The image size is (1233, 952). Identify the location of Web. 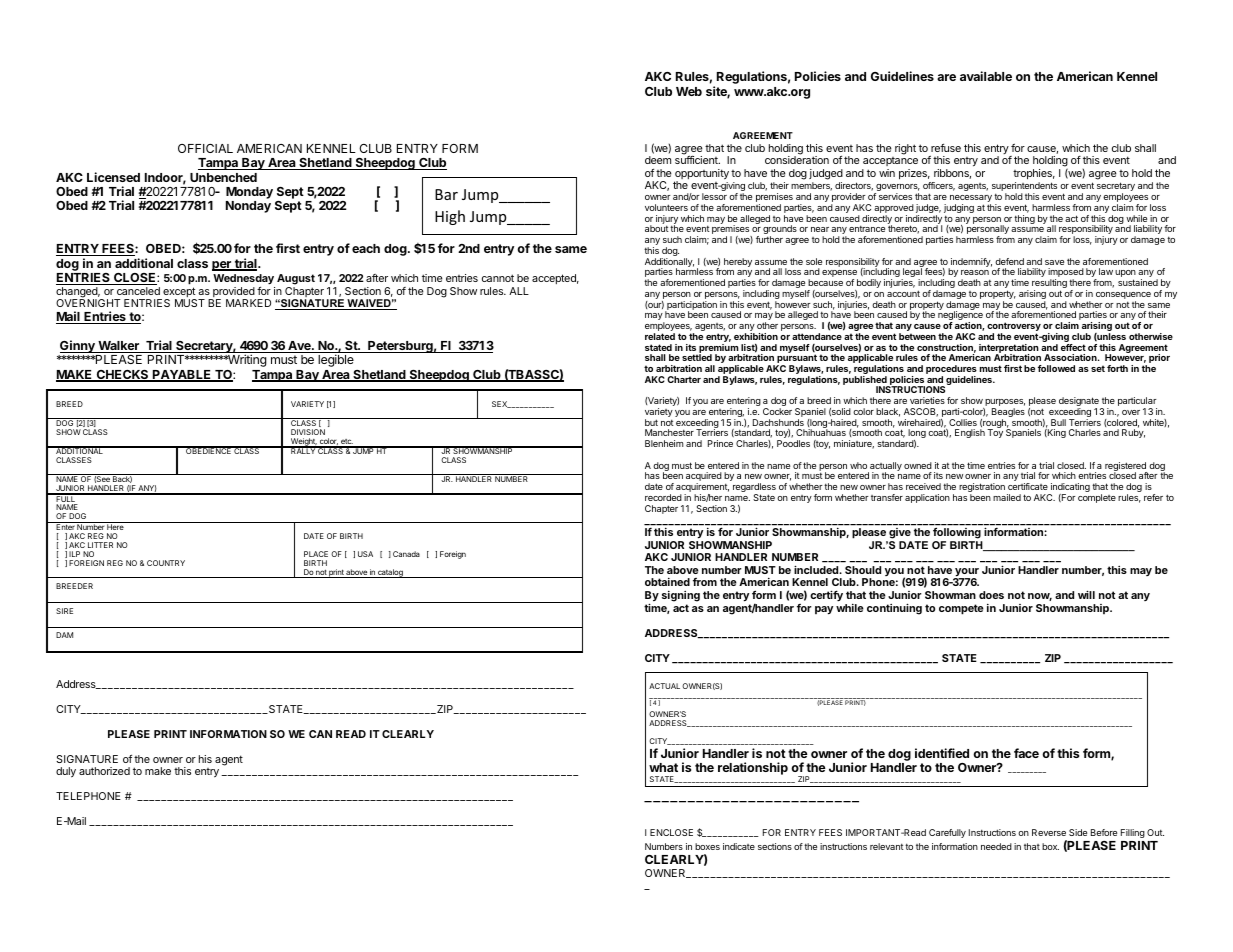
(689, 91).
